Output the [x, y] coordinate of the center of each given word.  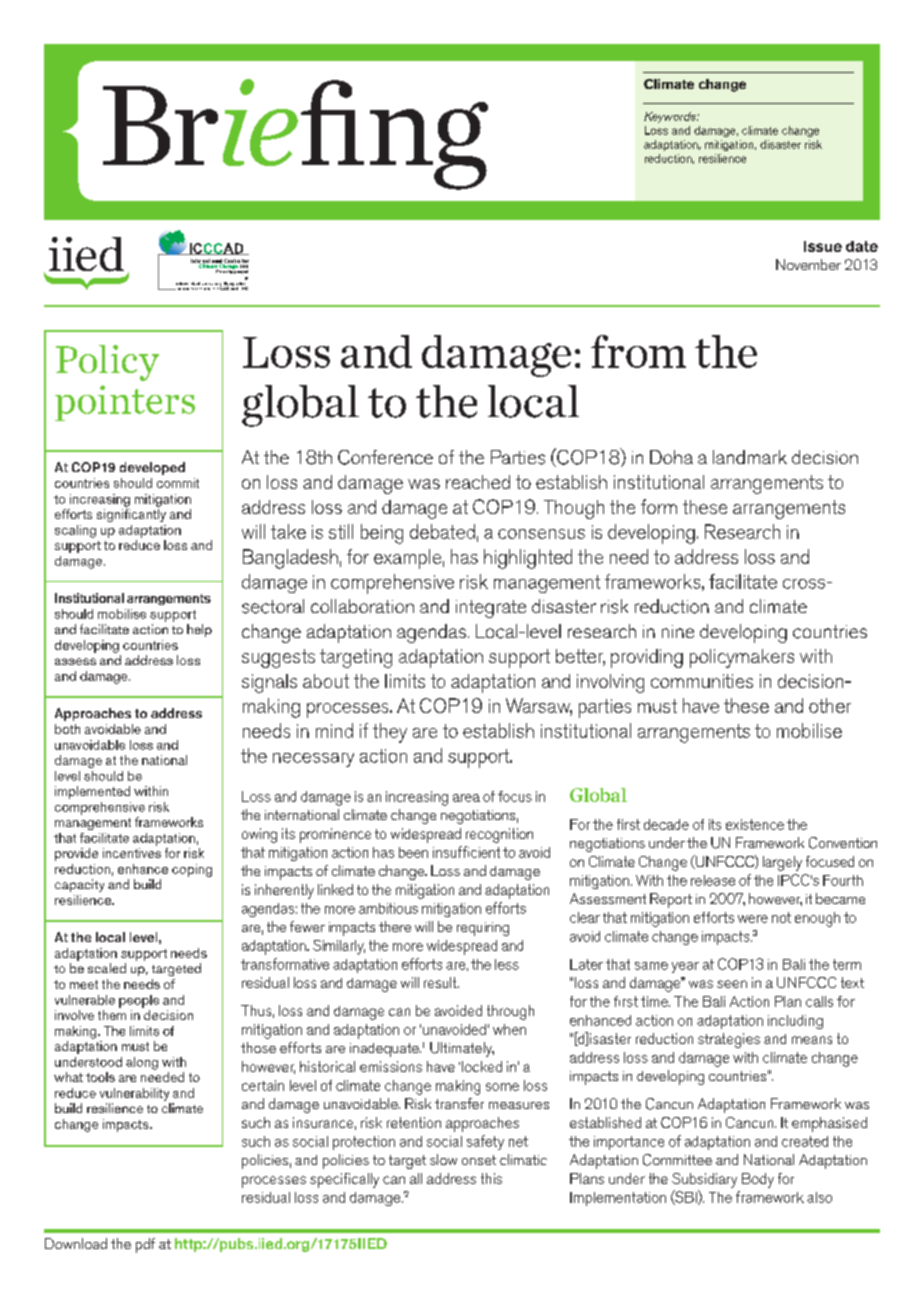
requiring [483, 929]
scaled [107, 968]
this [491, 1178]
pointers [125, 403]
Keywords [671, 117]
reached [478, 482]
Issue [823, 246]
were [753, 919]
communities [702, 681]
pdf [145, 1245]
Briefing [295, 134]
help [199, 630]
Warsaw [539, 707]
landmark [750, 457]
